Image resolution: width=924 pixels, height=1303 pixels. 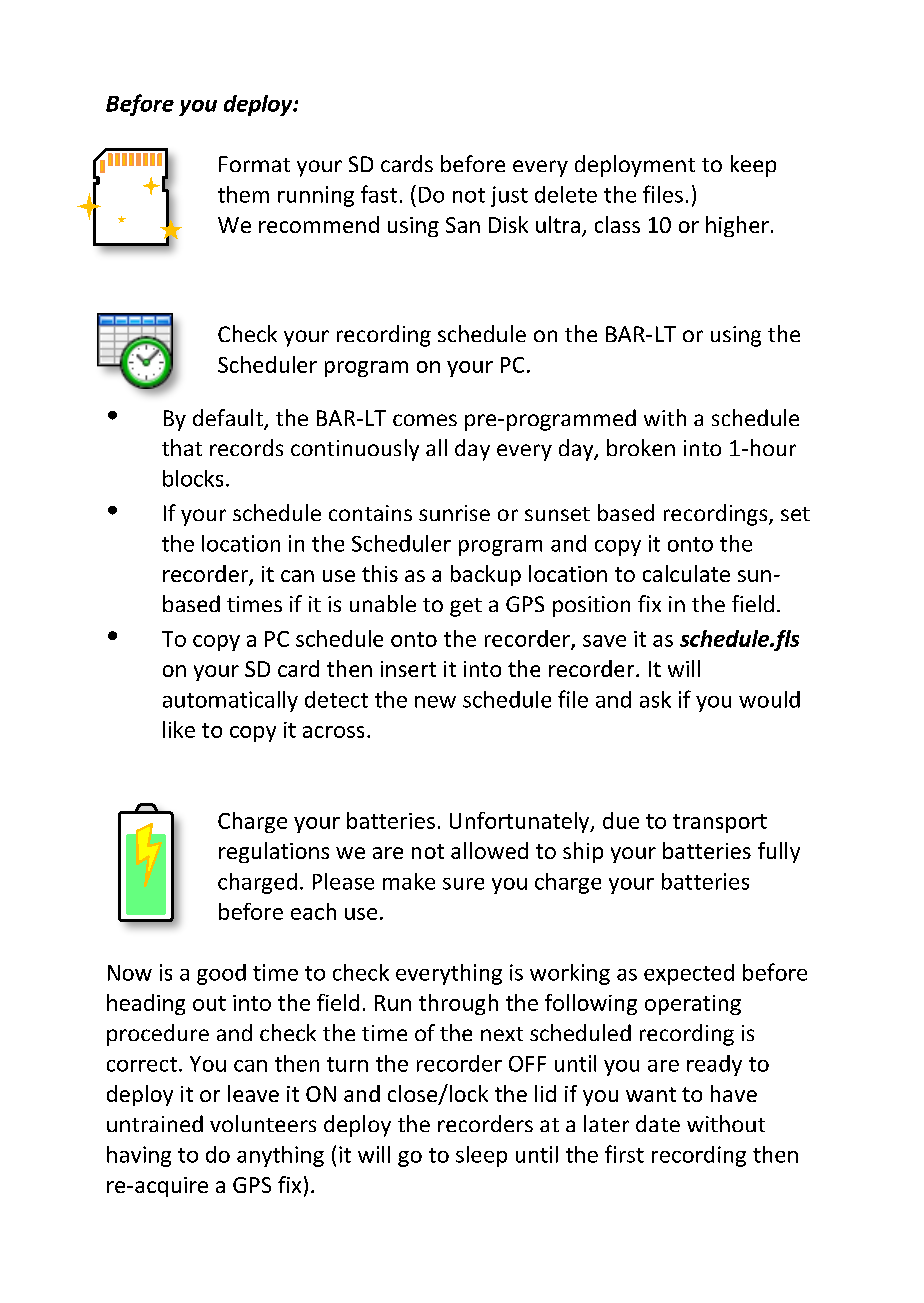 What do you see at coordinates (720, 823) in the screenshot?
I see `transport` at bounding box center [720, 823].
